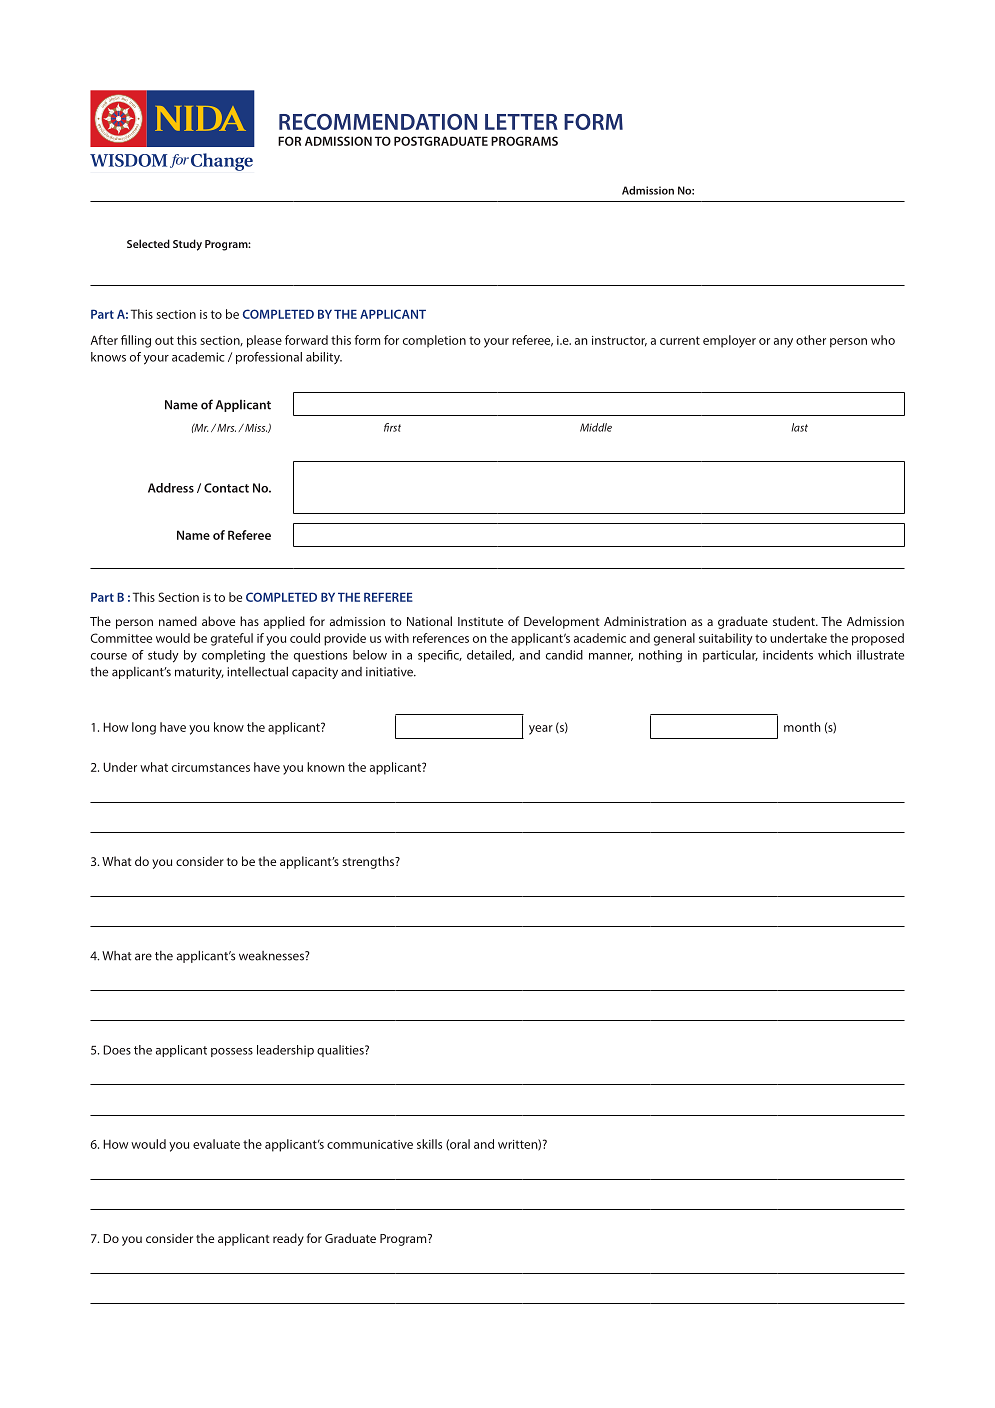  I want to click on other, so click(811, 340).
